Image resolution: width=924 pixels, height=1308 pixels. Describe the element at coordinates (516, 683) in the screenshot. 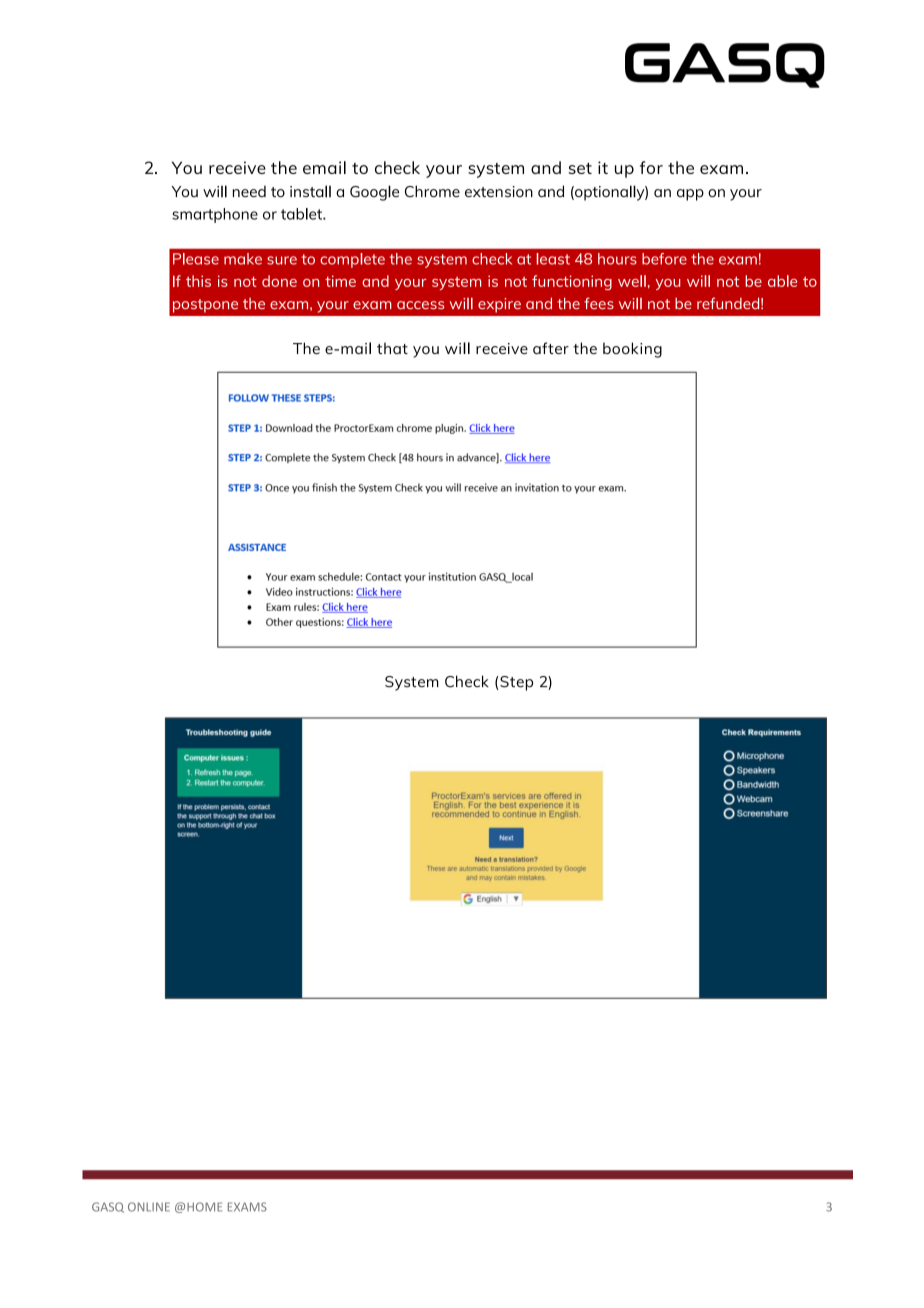

I see `Step` at that location.
